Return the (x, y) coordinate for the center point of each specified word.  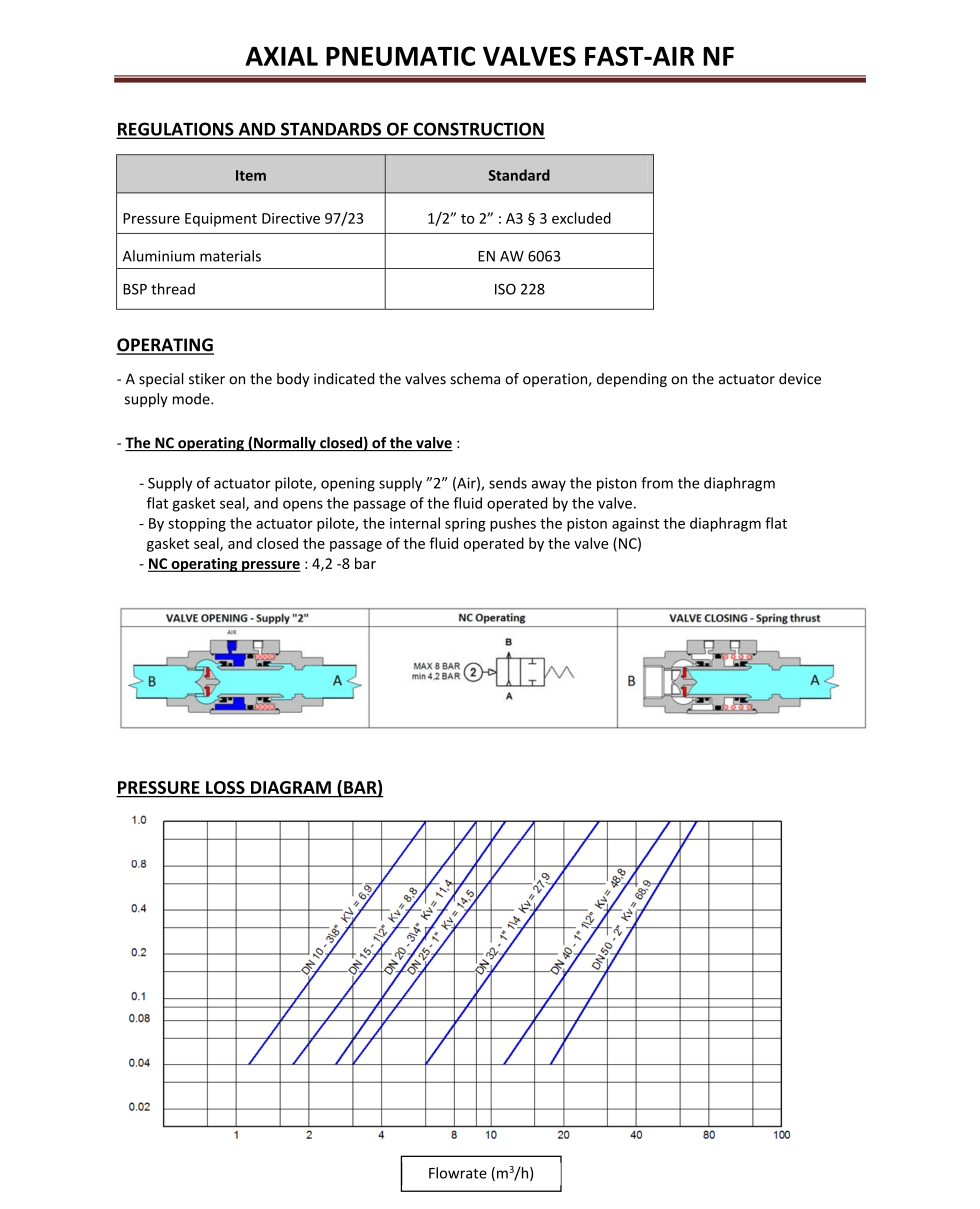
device (800, 379)
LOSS (225, 787)
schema (475, 379)
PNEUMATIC (400, 56)
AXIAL (281, 56)
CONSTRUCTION (478, 130)
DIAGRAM (291, 787)
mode (192, 399)
